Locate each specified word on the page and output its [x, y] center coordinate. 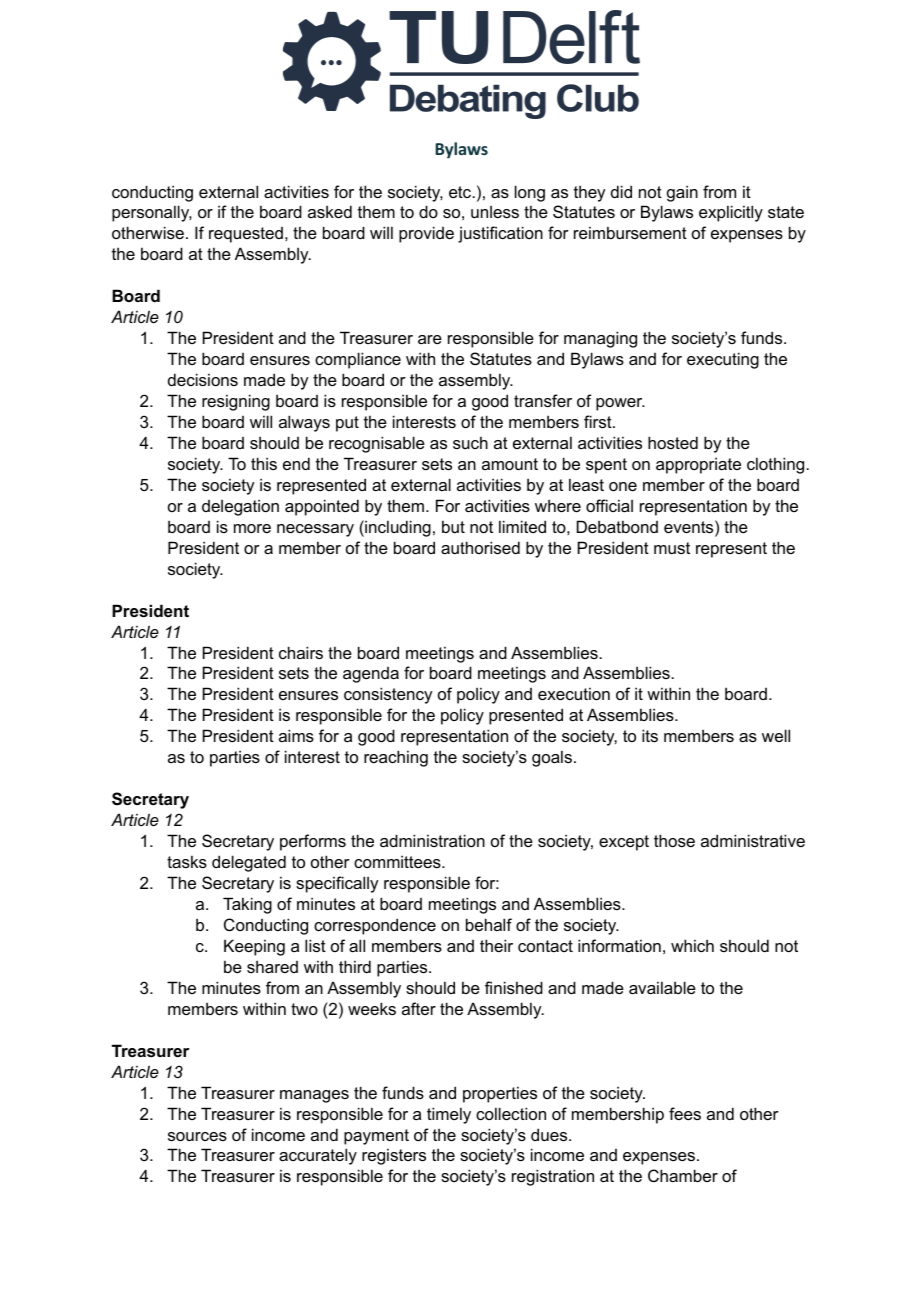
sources [197, 1136]
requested [246, 235]
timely [449, 1115]
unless [495, 212]
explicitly [731, 213]
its [650, 735]
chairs [301, 652]
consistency [388, 695]
